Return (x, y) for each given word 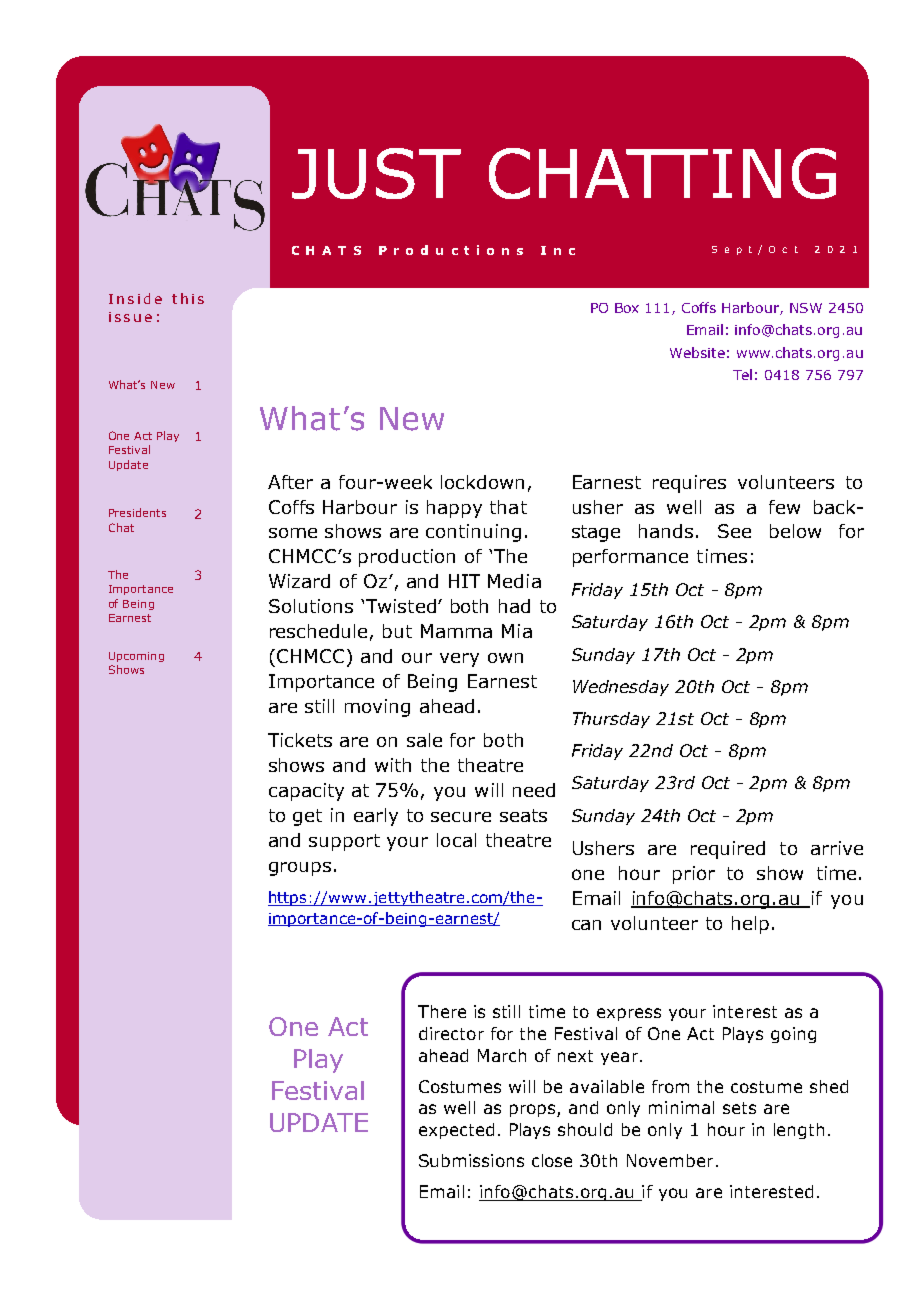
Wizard (299, 581)
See (734, 531)
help (750, 925)
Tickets (300, 740)
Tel (742, 374)
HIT (464, 581)
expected (456, 1131)
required (728, 850)
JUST (376, 173)
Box (627, 308)
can (586, 925)
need (534, 790)
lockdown (482, 482)
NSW (806, 308)
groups (300, 869)
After (290, 482)
